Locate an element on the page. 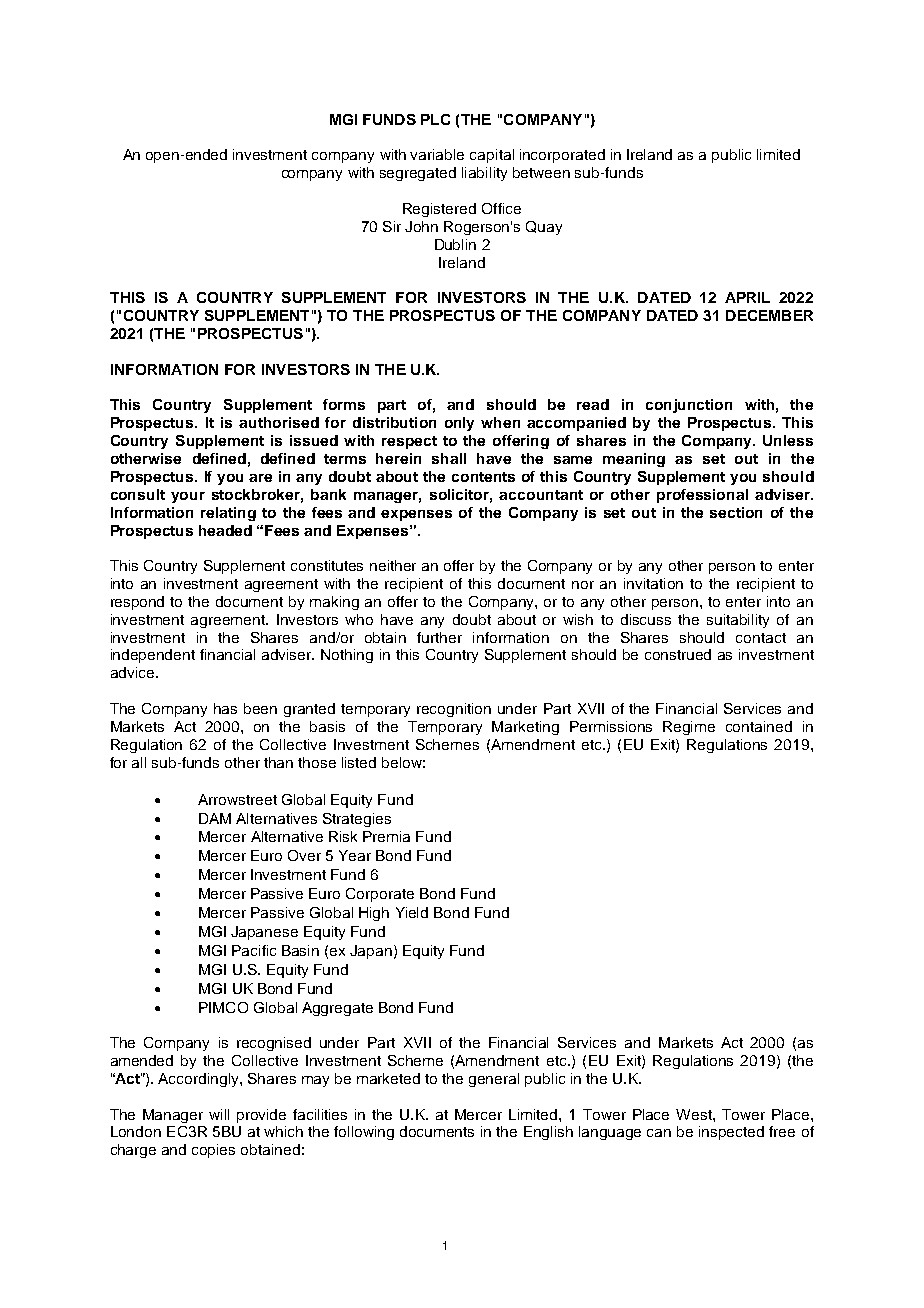  will is located at coordinates (219, 1114).
